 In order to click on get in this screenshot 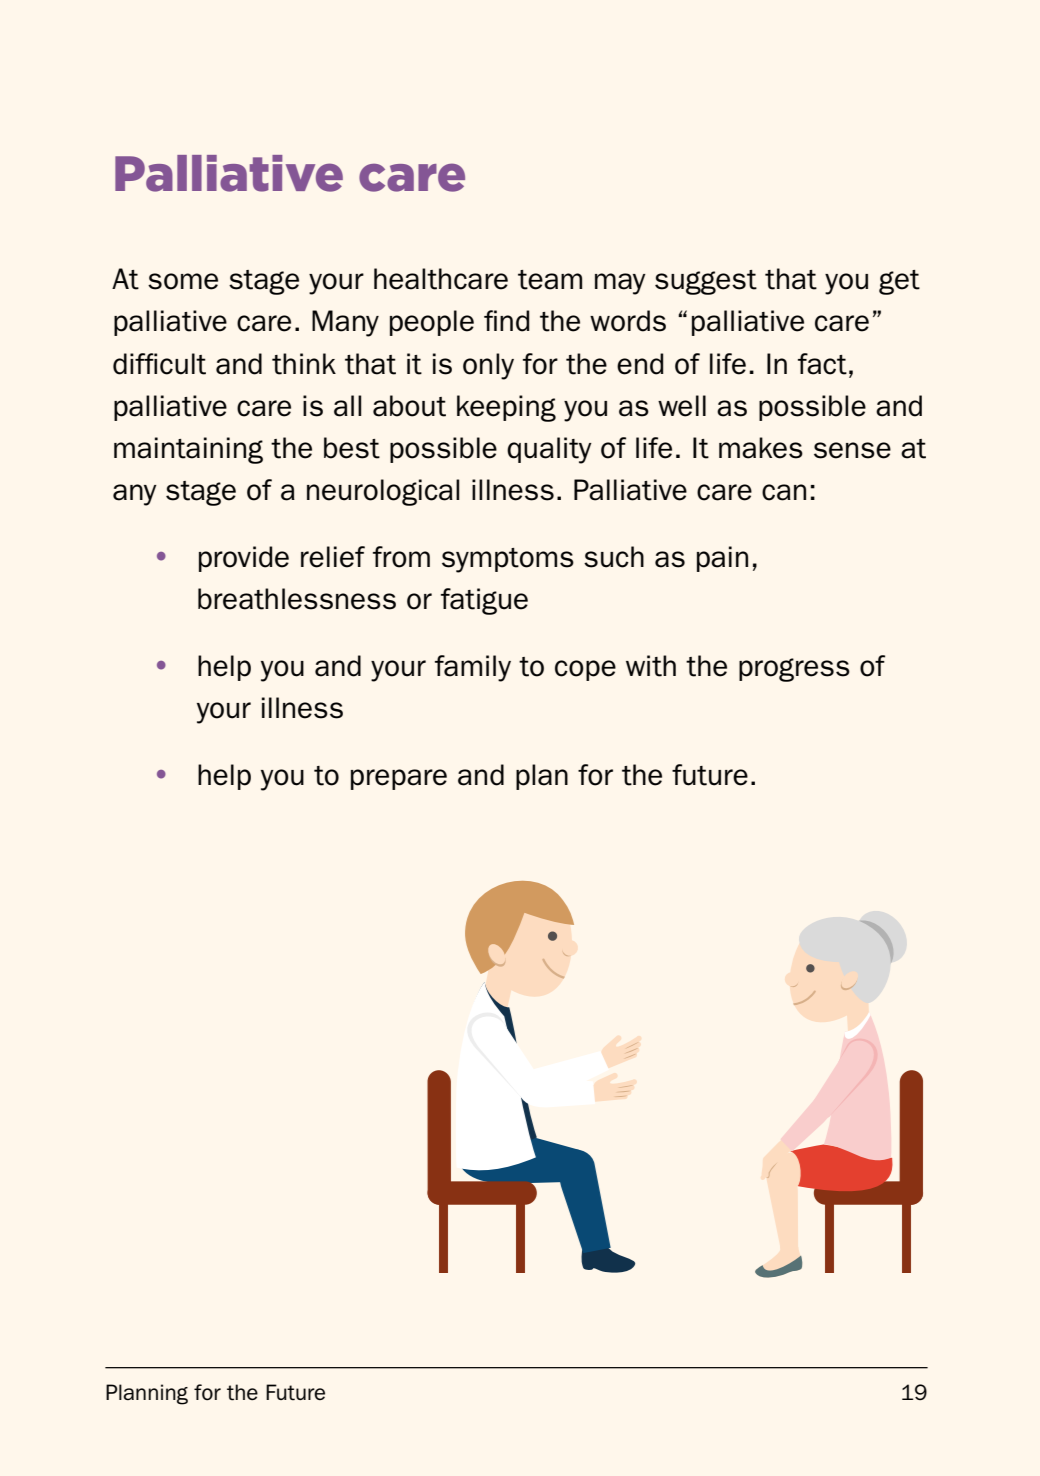, I will do `click(899, 282)`.
